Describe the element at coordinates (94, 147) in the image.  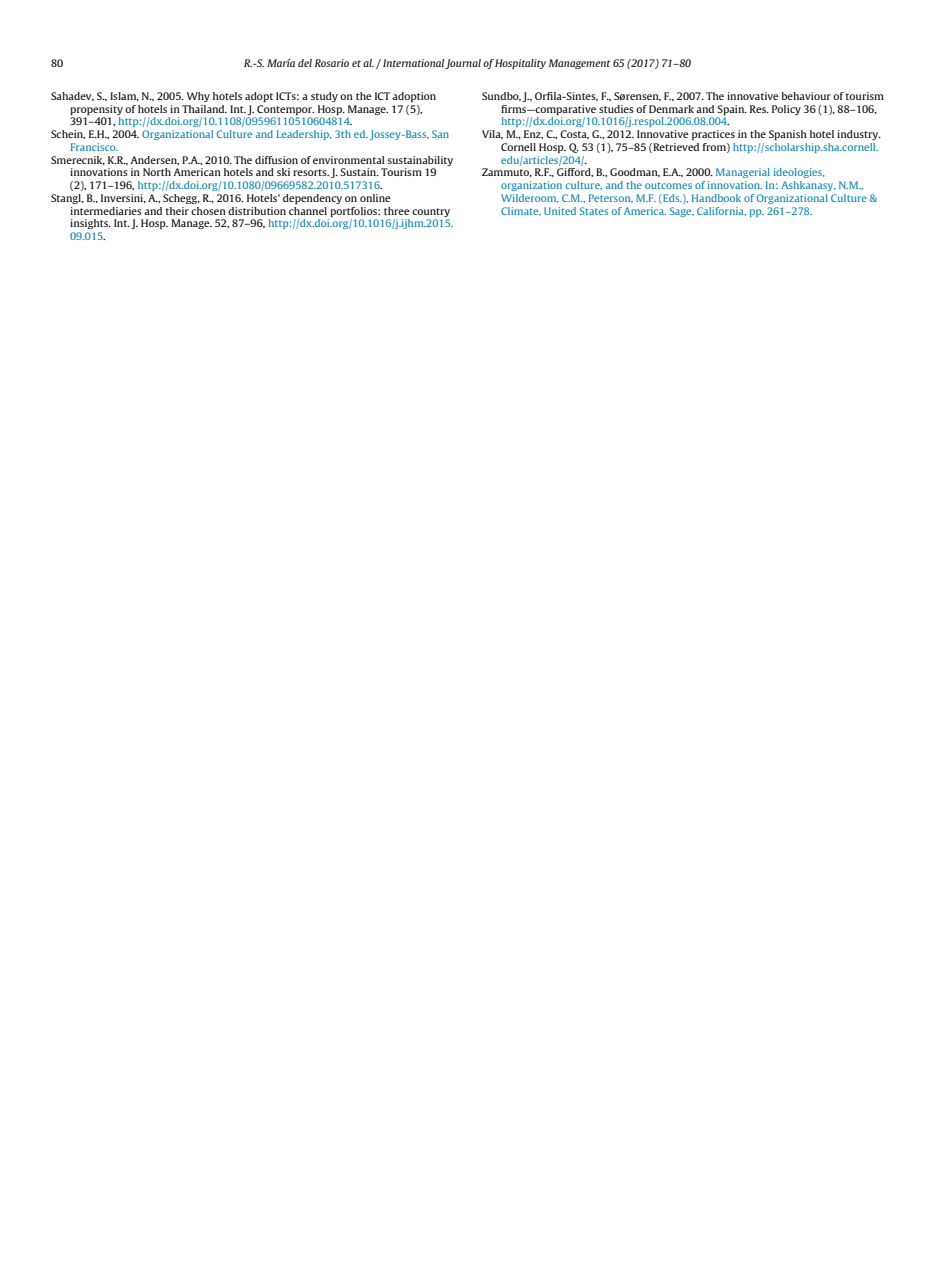
I see `Francisco` at that location.
